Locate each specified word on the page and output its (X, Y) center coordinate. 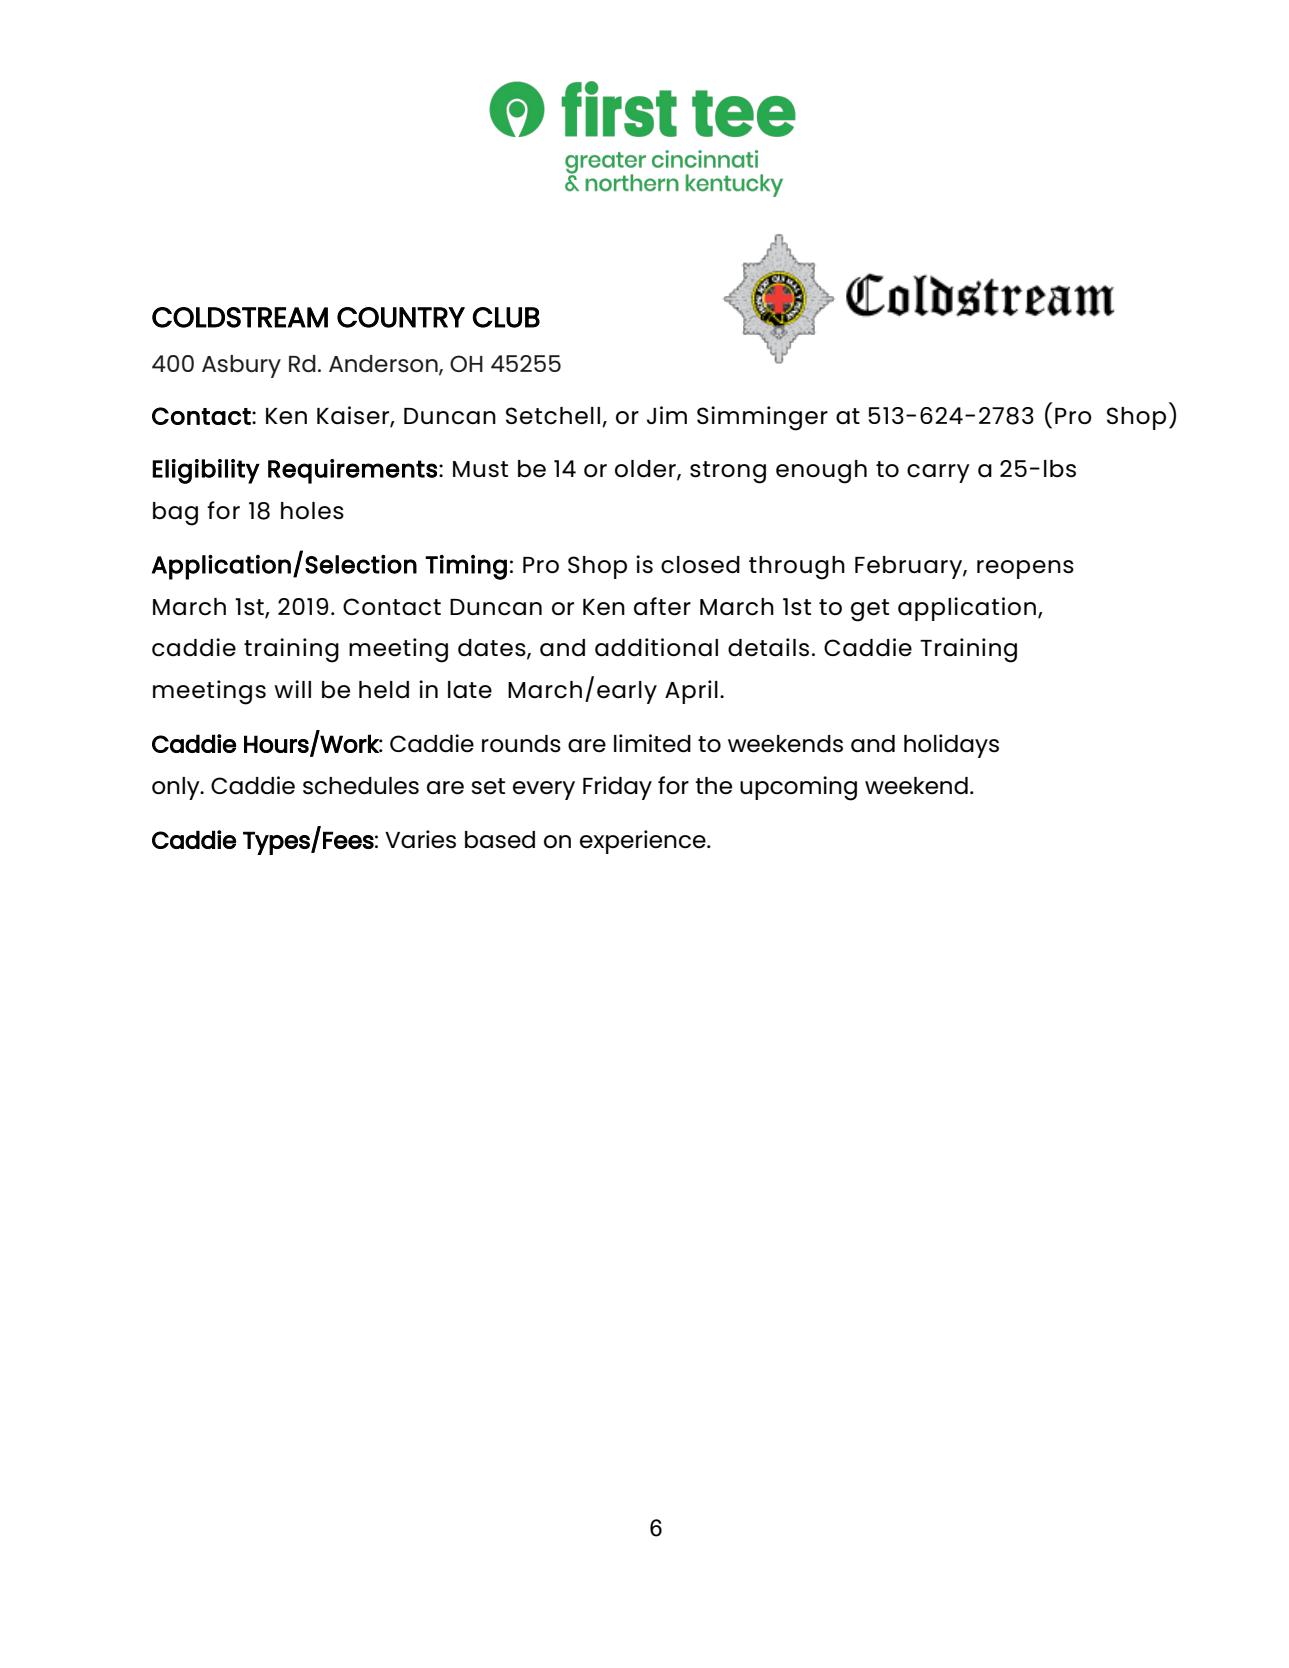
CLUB (506, 317)
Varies (420, 839)
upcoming (798, 788)
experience (644, 842)
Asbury (241, 366)
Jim (667, 415)
